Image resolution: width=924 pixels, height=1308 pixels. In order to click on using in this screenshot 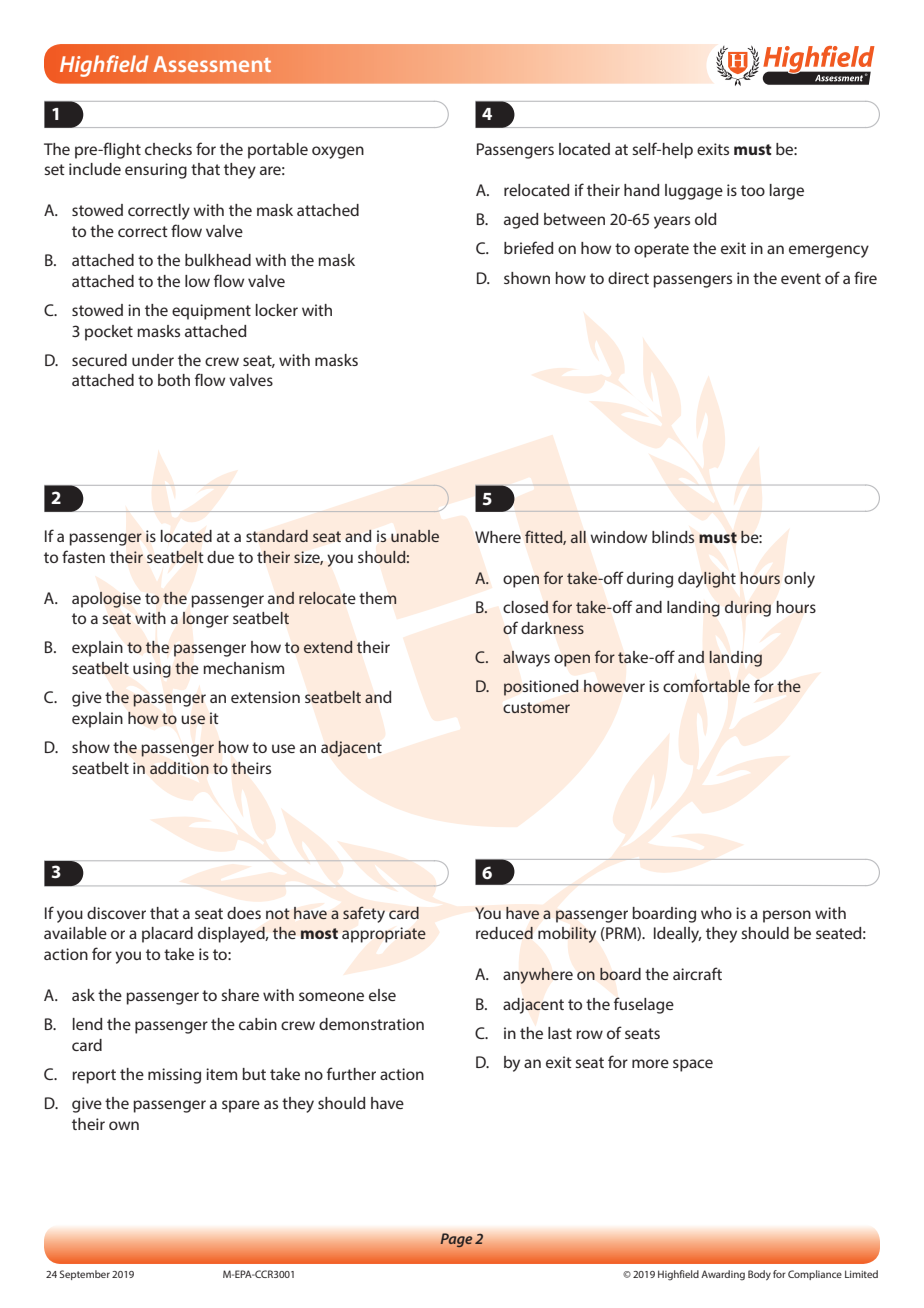, I will do `click(152, 670)`.
